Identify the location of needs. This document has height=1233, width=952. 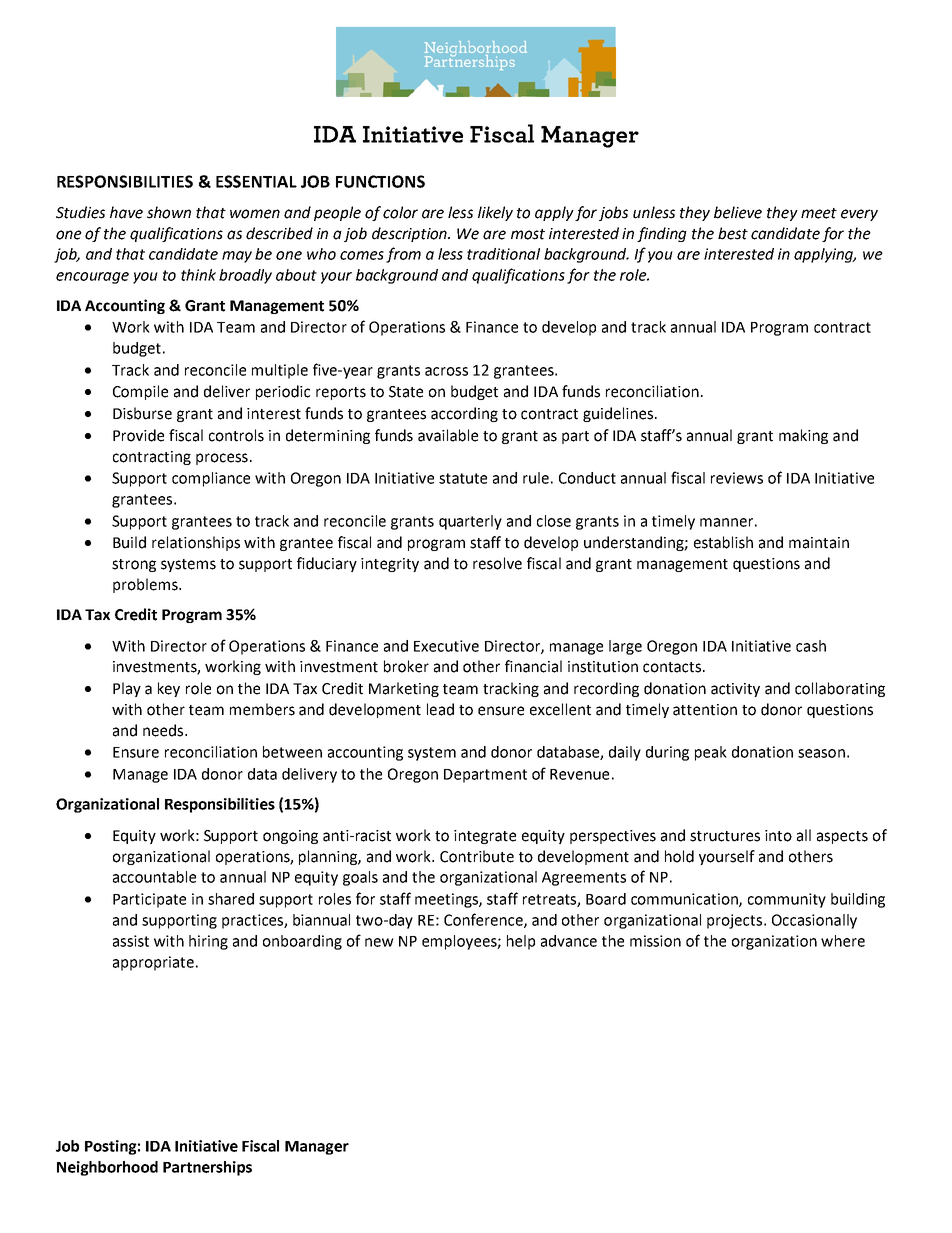
(164, 730).
